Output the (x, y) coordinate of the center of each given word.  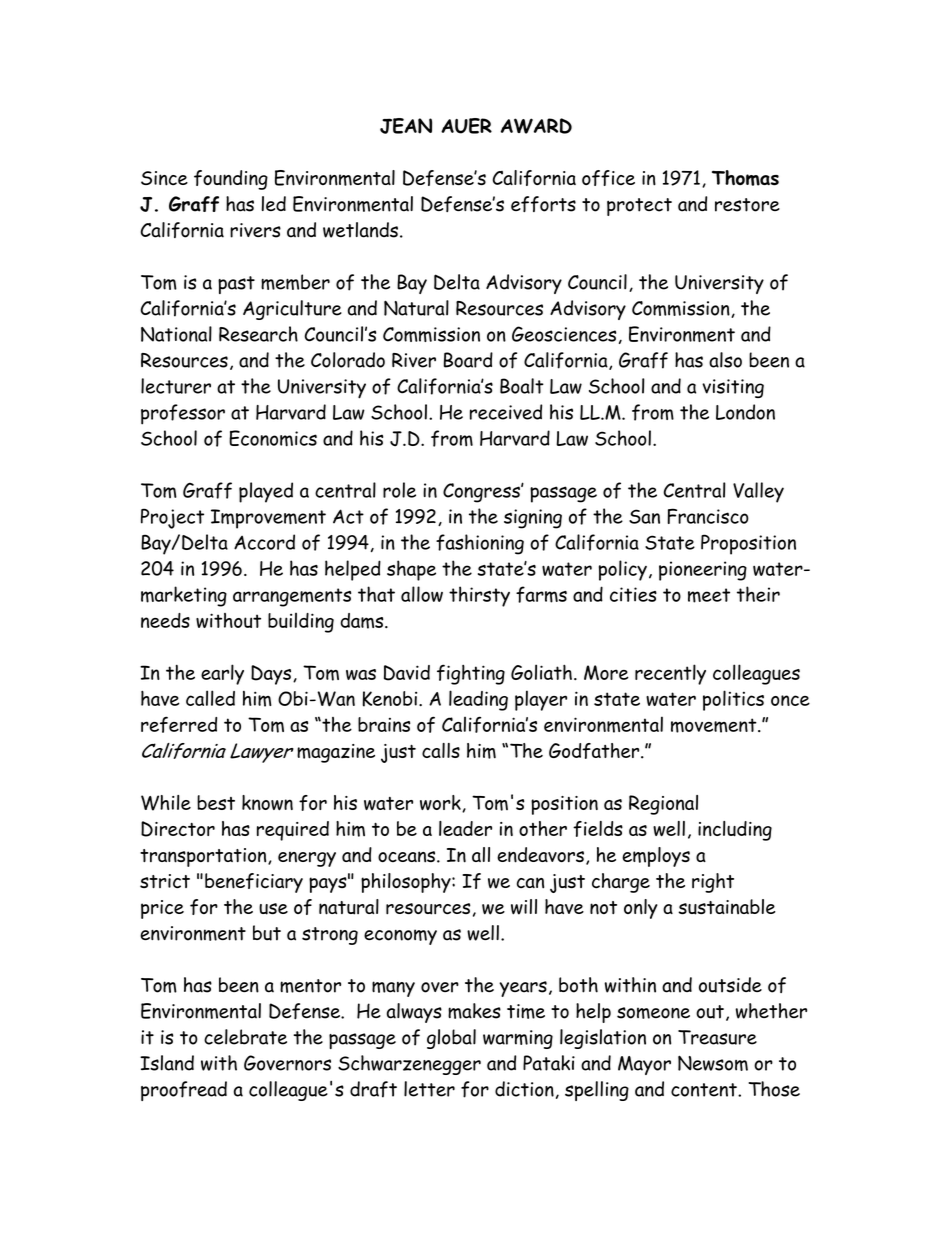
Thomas (745, 178)
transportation (204, 857)
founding (231, 180)
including (735, 831)
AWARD (536, 126)
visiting (733, 388)
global (451, 1039)
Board (468, 360)
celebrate (245, 1037)
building (301, 622)
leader (465, 828)
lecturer (176, 386)
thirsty (479, 596)
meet (709, 595)
